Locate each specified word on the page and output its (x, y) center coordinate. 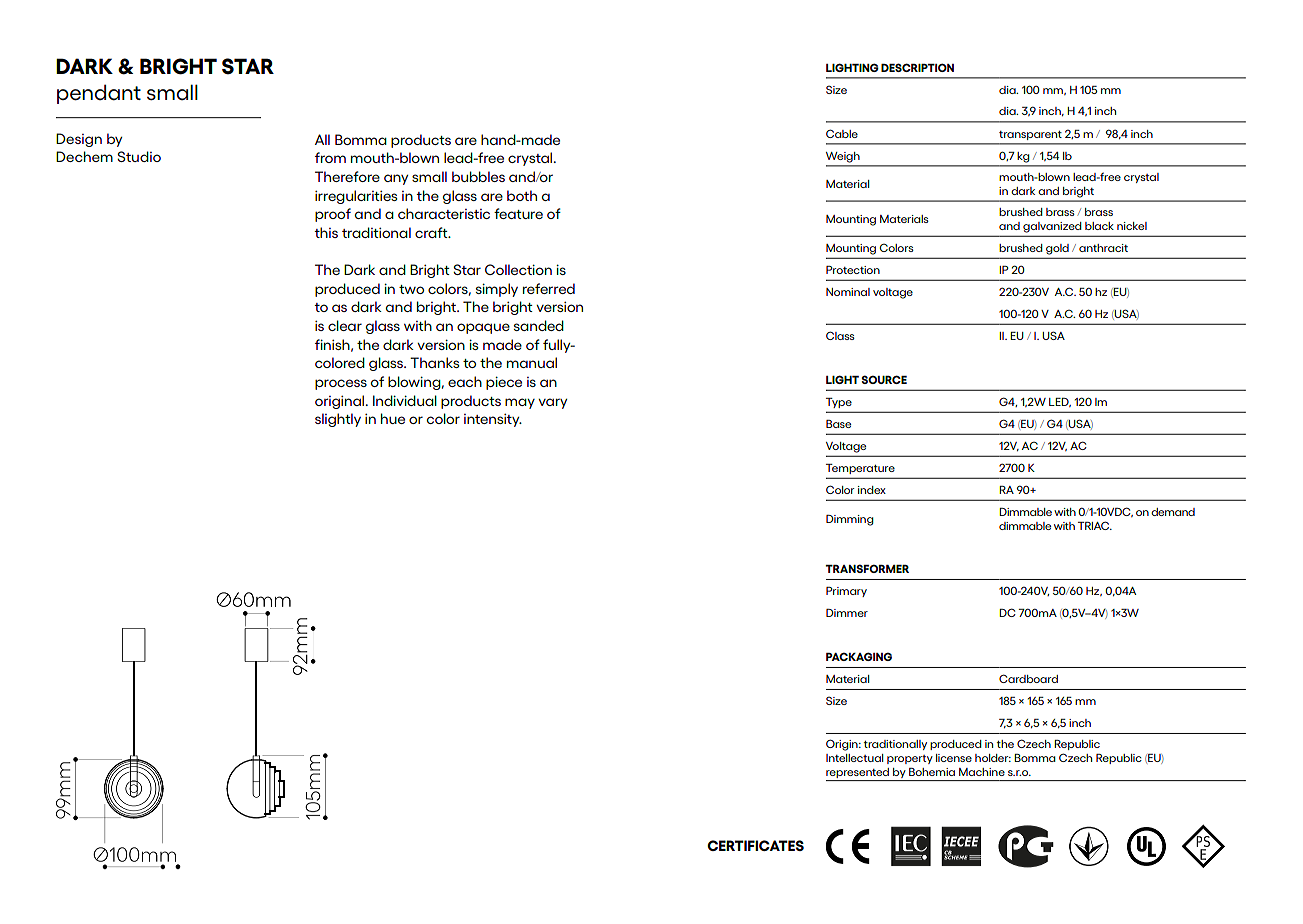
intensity (493, 420)
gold (1057, 249)
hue (393, 418)
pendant (99, 94)
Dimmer (847, 613)
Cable (842, 133)
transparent (1030, 135)
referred (549, 288)
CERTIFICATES (755, 845)
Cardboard (1028, 678)
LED (1060, 402)
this (326, 232)
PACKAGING (859, 656)
